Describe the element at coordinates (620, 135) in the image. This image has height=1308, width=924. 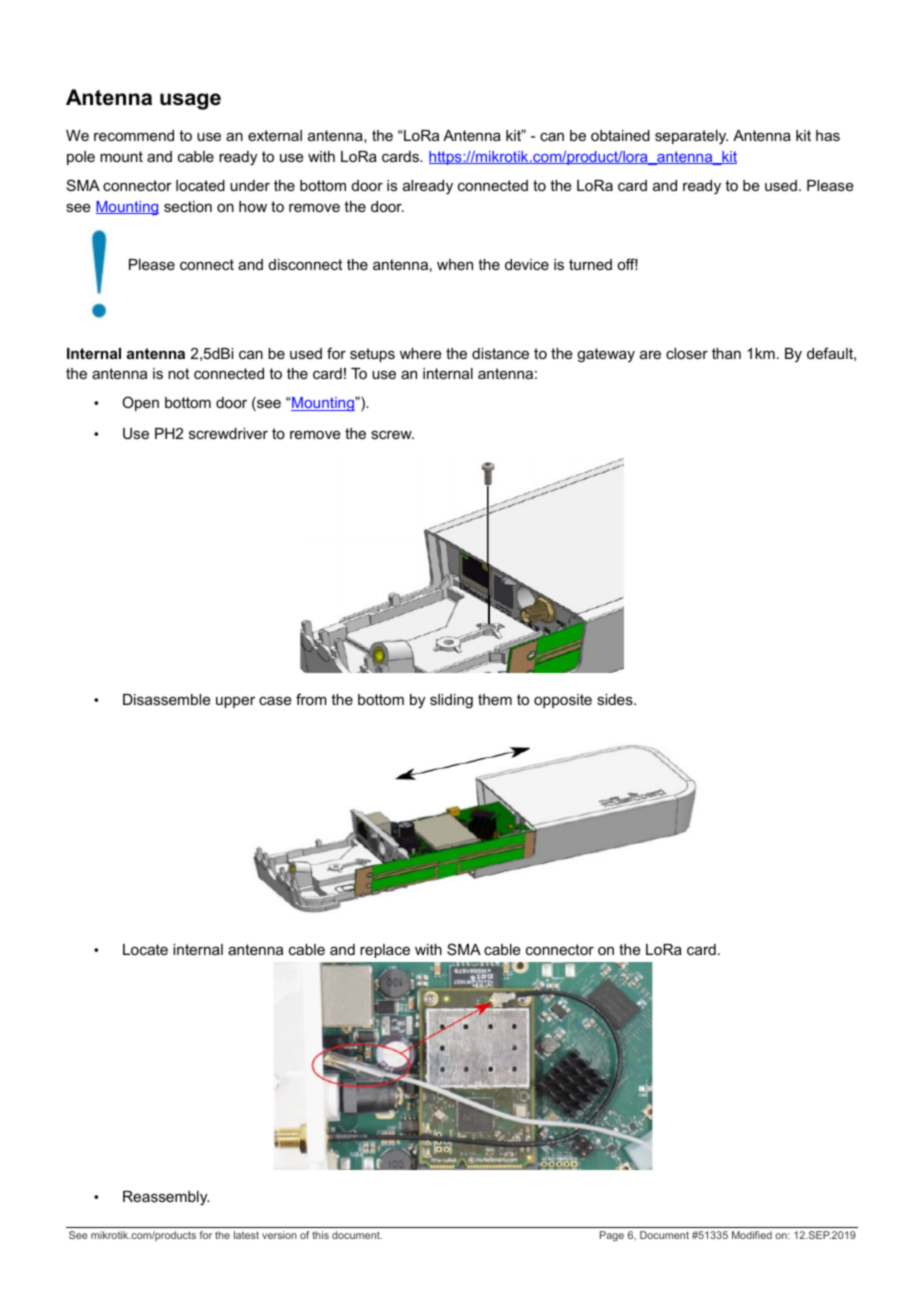
I see `obtained` at that location.
